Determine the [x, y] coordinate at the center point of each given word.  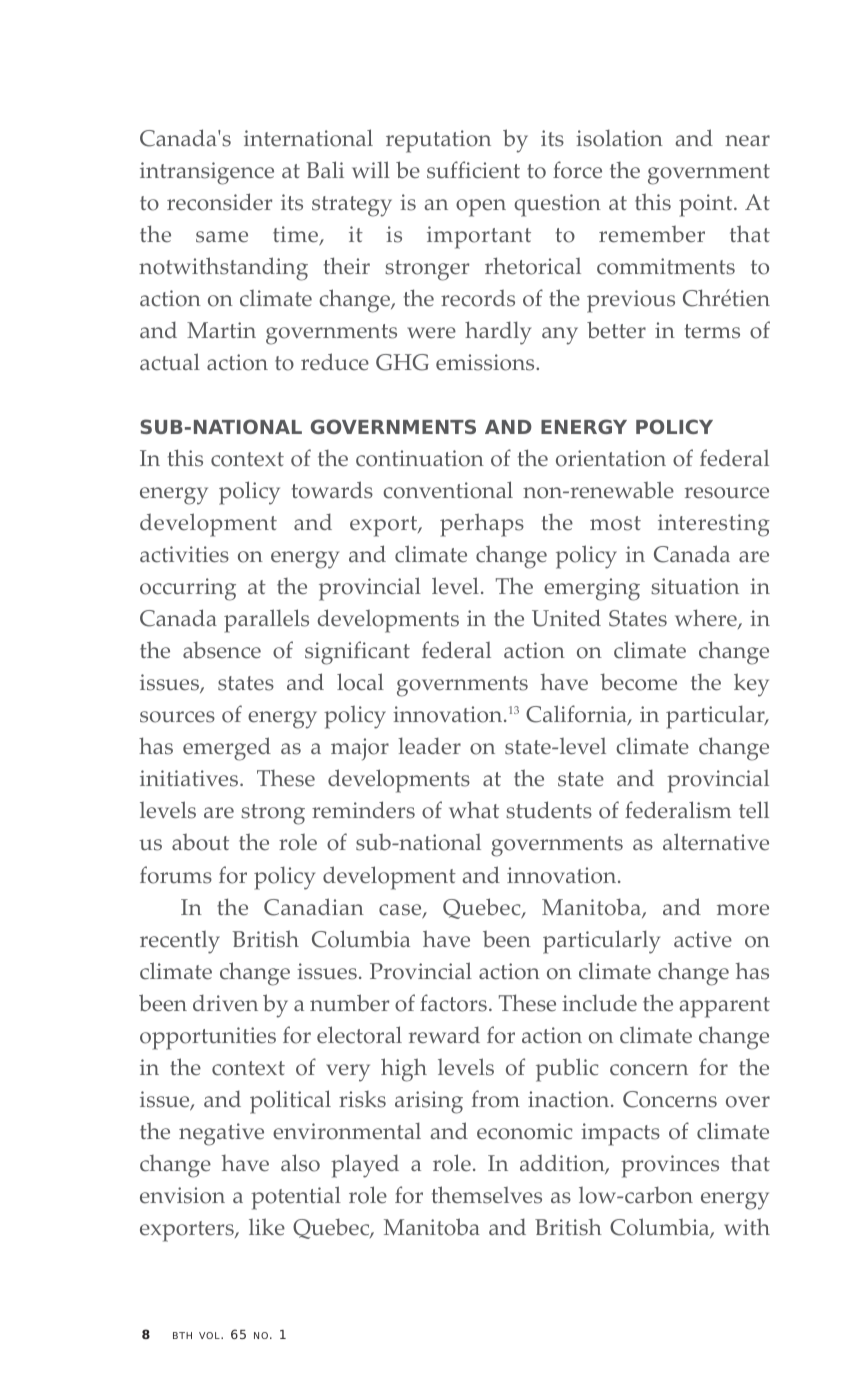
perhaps [482, 525]
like [267, 1227]
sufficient [473, 170]
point [707, 205]
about [200, 842]
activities [184, 554]
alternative [716, 842]
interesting [714, 525]
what [474, 809]
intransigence [207, 173]
